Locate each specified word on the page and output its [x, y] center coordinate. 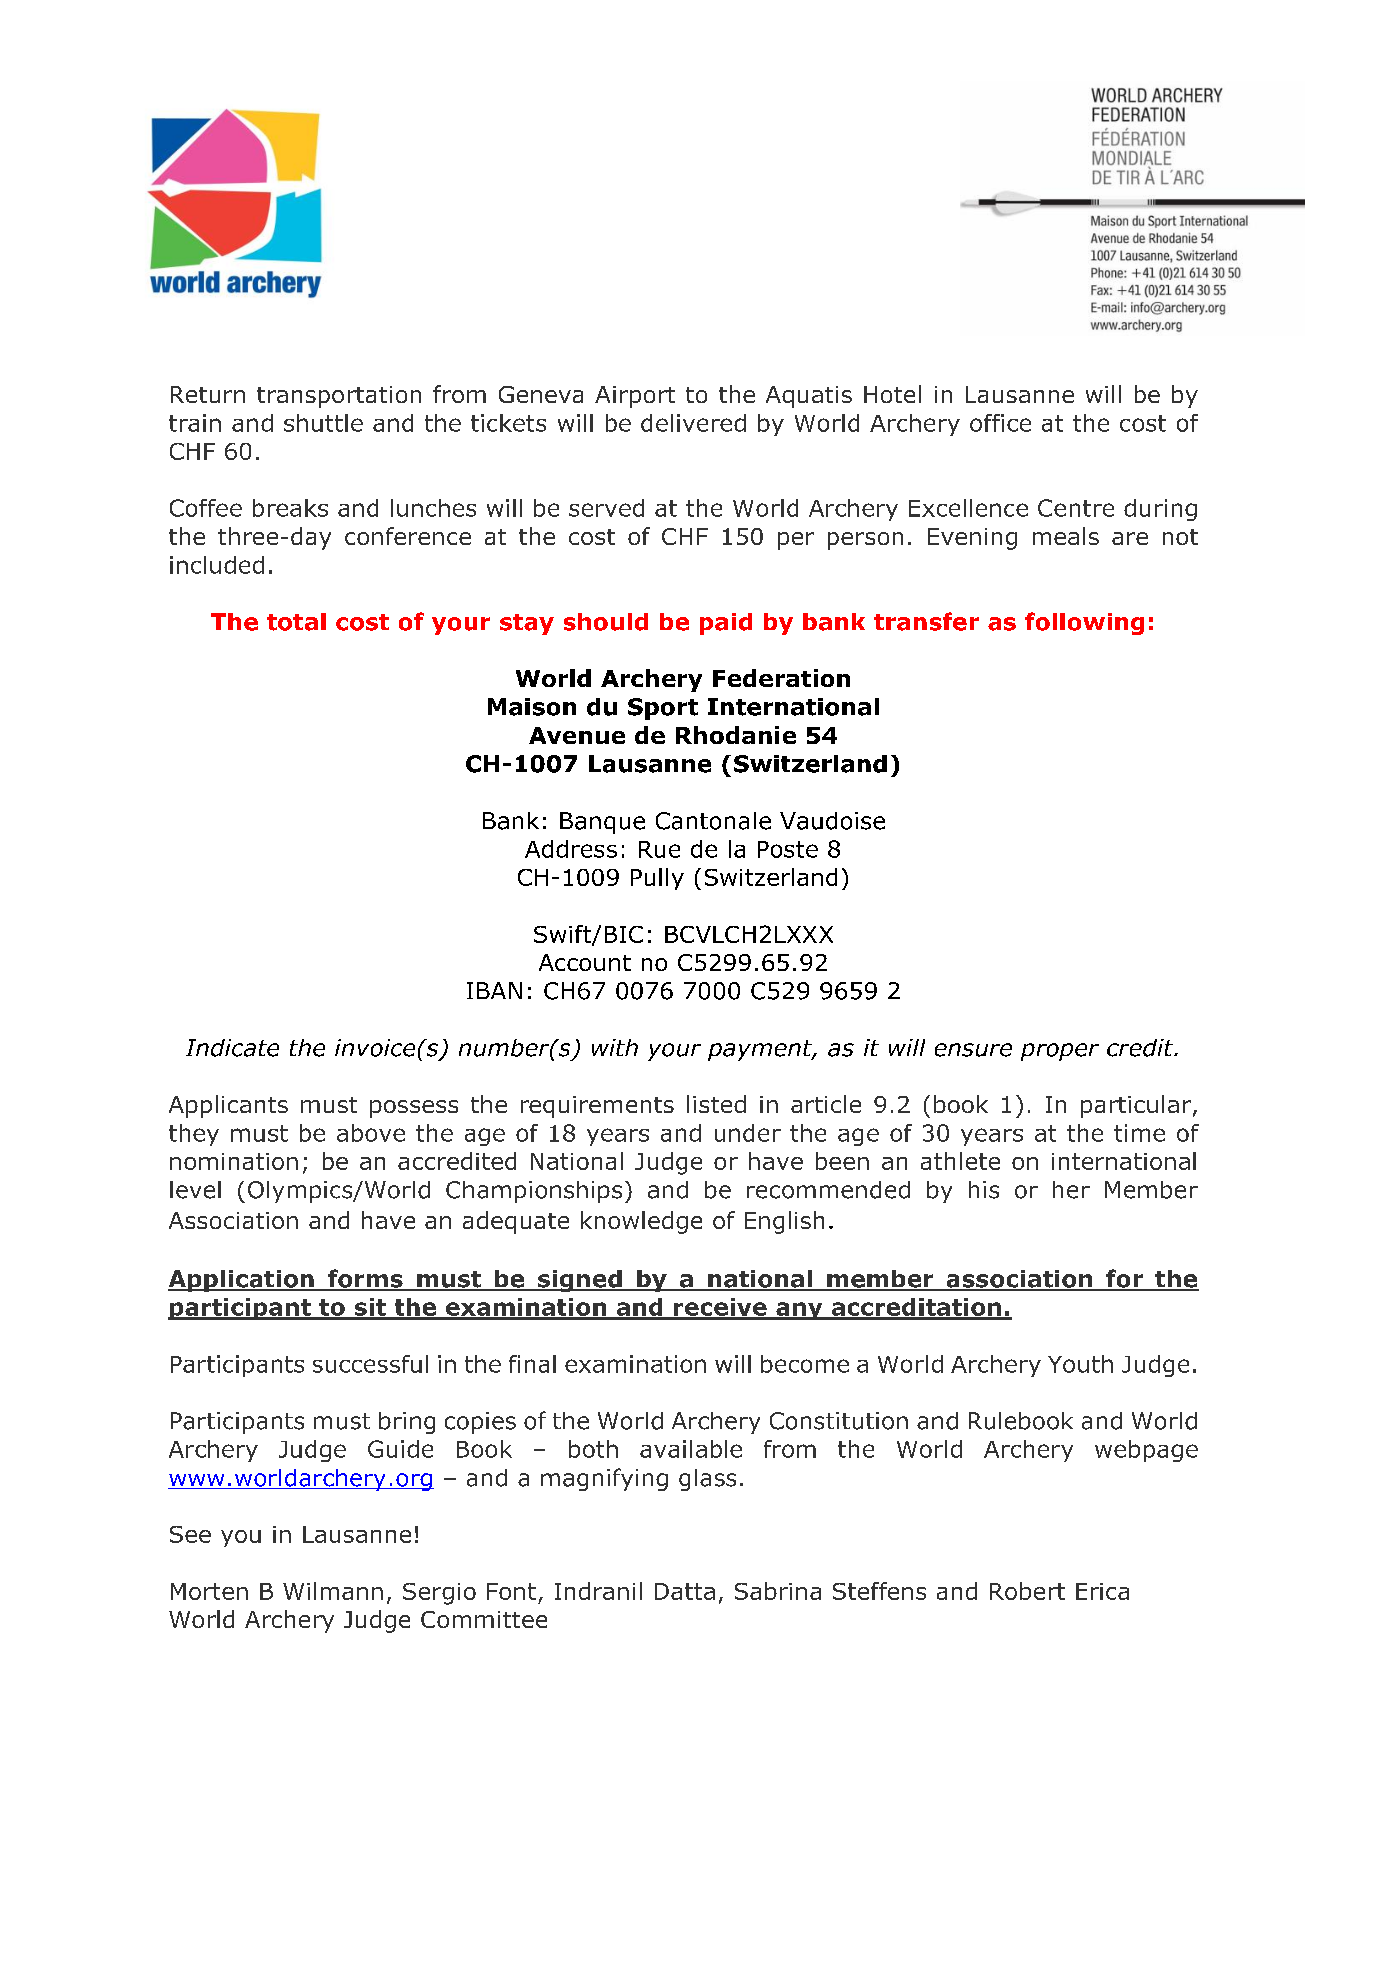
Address [571, 849]
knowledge [641, 1222]
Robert [1027, 1591]
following [1084, 623]
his [984, 1190]
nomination [234, 1161]
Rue [659, 849]
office [1000, 423]
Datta [685, 1591]
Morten [209, 1591]
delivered [693, 423]
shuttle [323, 423]
